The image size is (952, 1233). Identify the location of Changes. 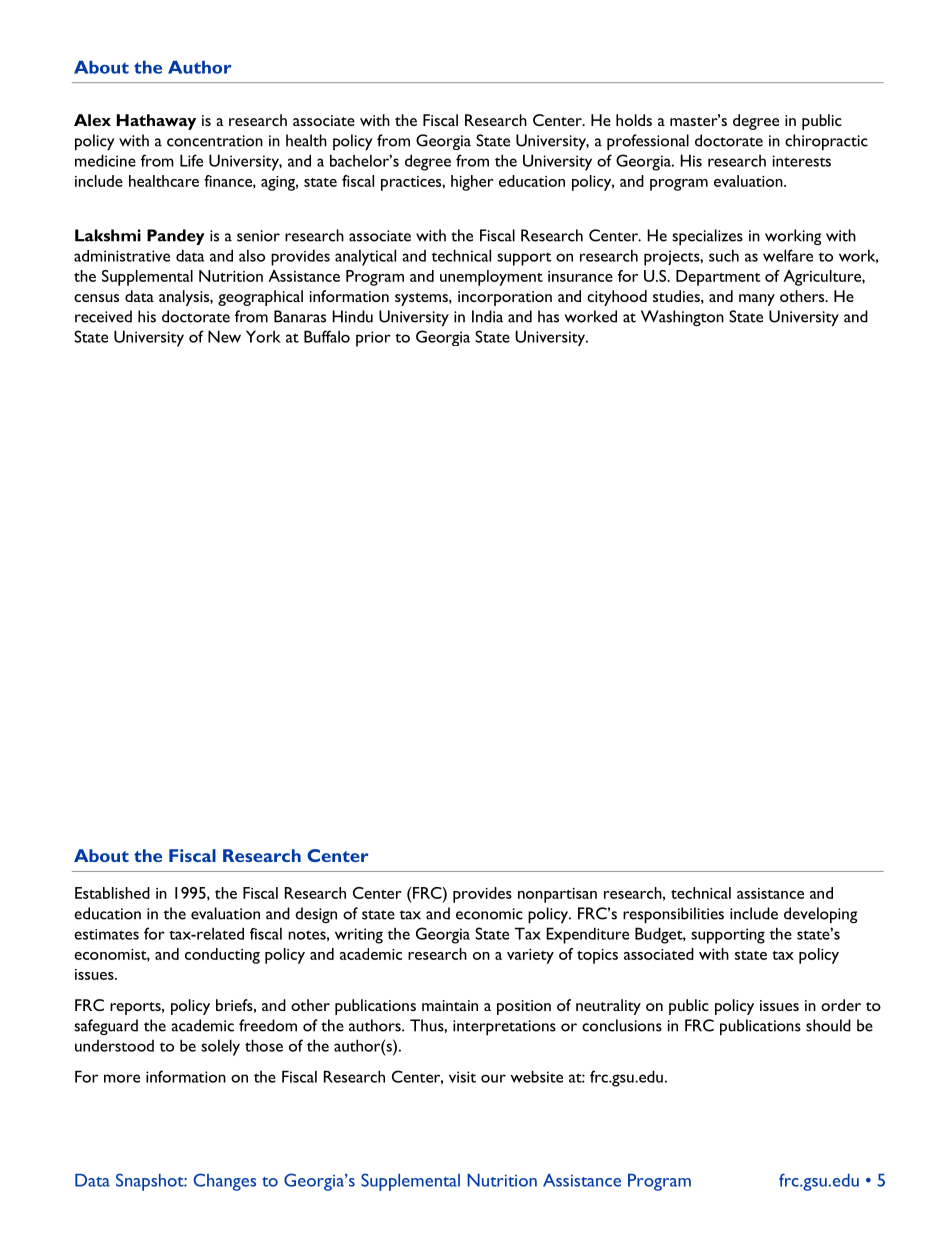
(224, 1182).
